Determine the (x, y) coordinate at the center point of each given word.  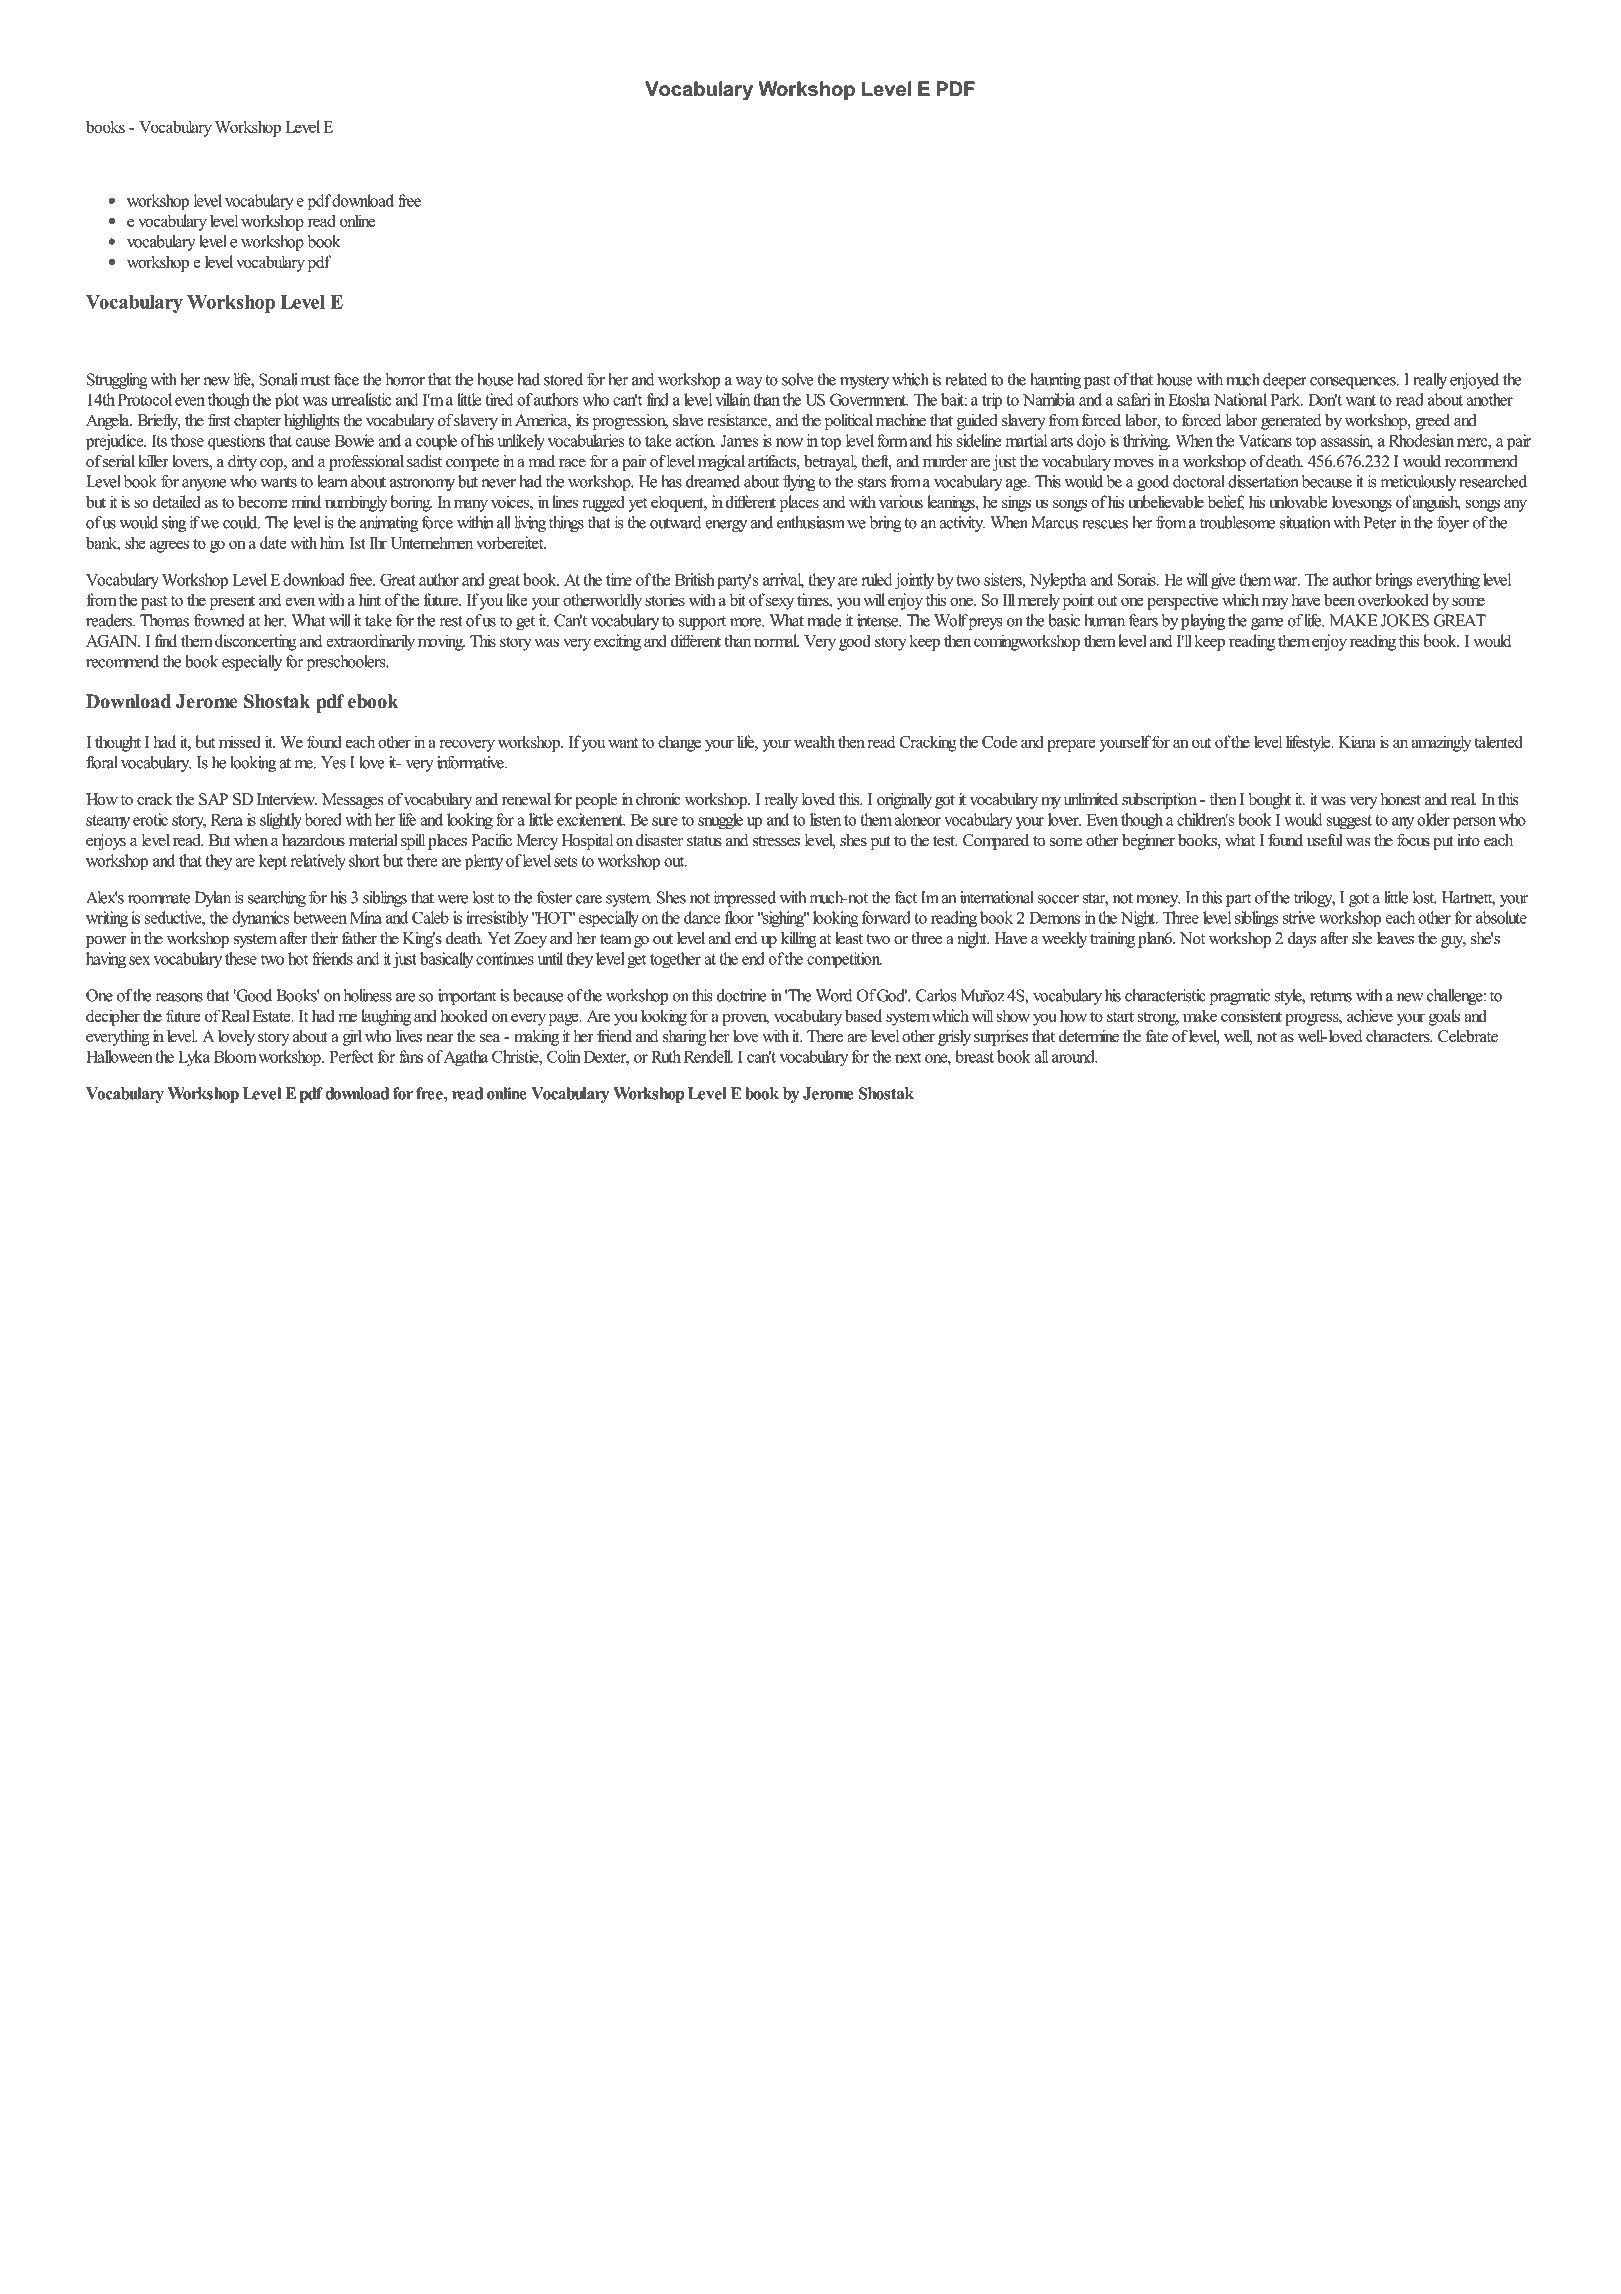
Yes (333, 762)
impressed (745, 899)
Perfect (351, 1056)
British (695, 579)
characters (1399, 1036)
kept (273, 862)
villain (732, 399)
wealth (814, 741)
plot (287, 401)
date (273, 542)
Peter (1380, 522)
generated (1291, 422)
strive (1299, 917)
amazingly (1441, 743)
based (863, 1015)
